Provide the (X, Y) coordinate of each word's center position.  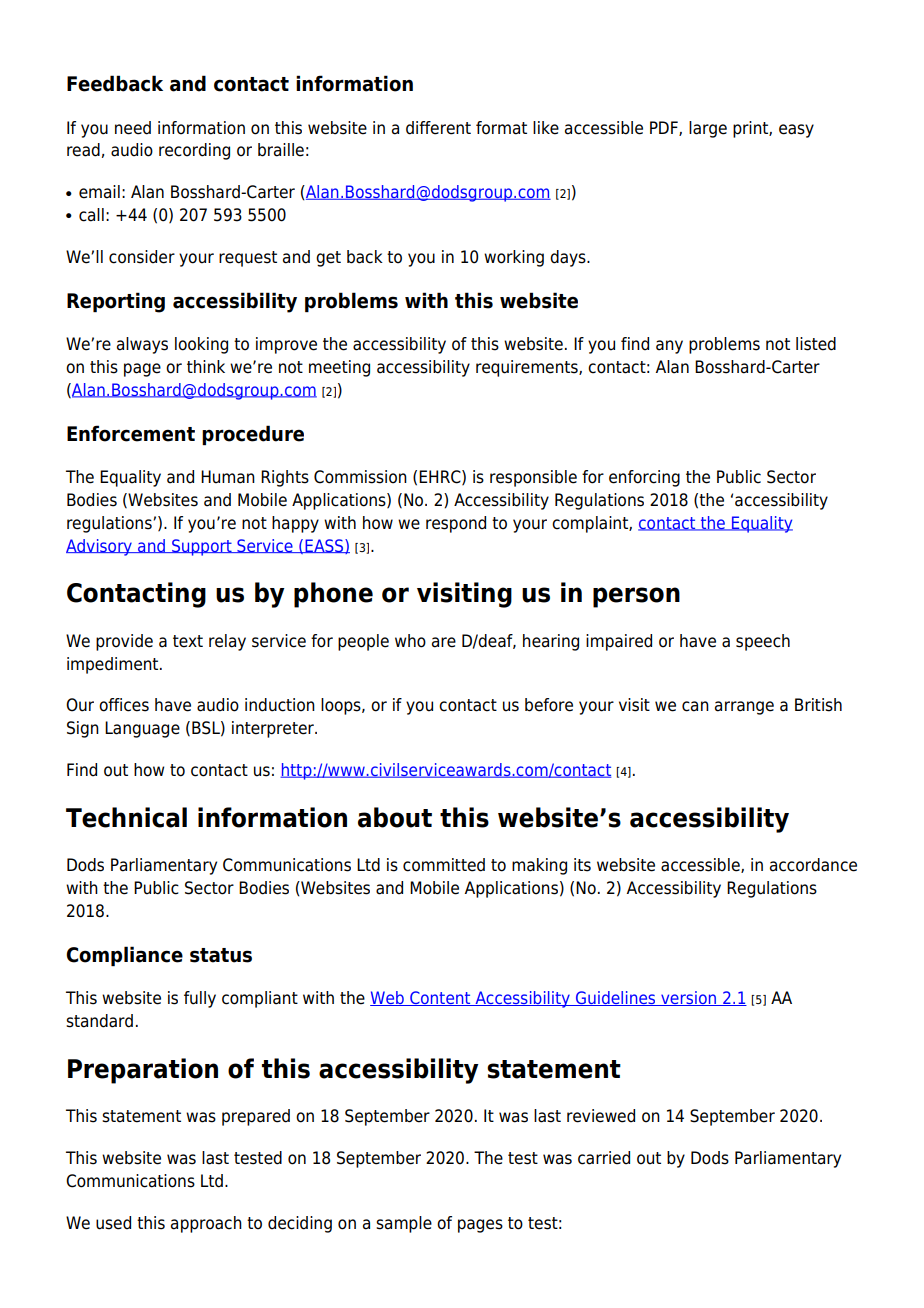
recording (194, 151)
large (708, 129)
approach (206, 1224)
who (410, 641)
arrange (744, 708)
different (438, 128)
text (188, 641)
